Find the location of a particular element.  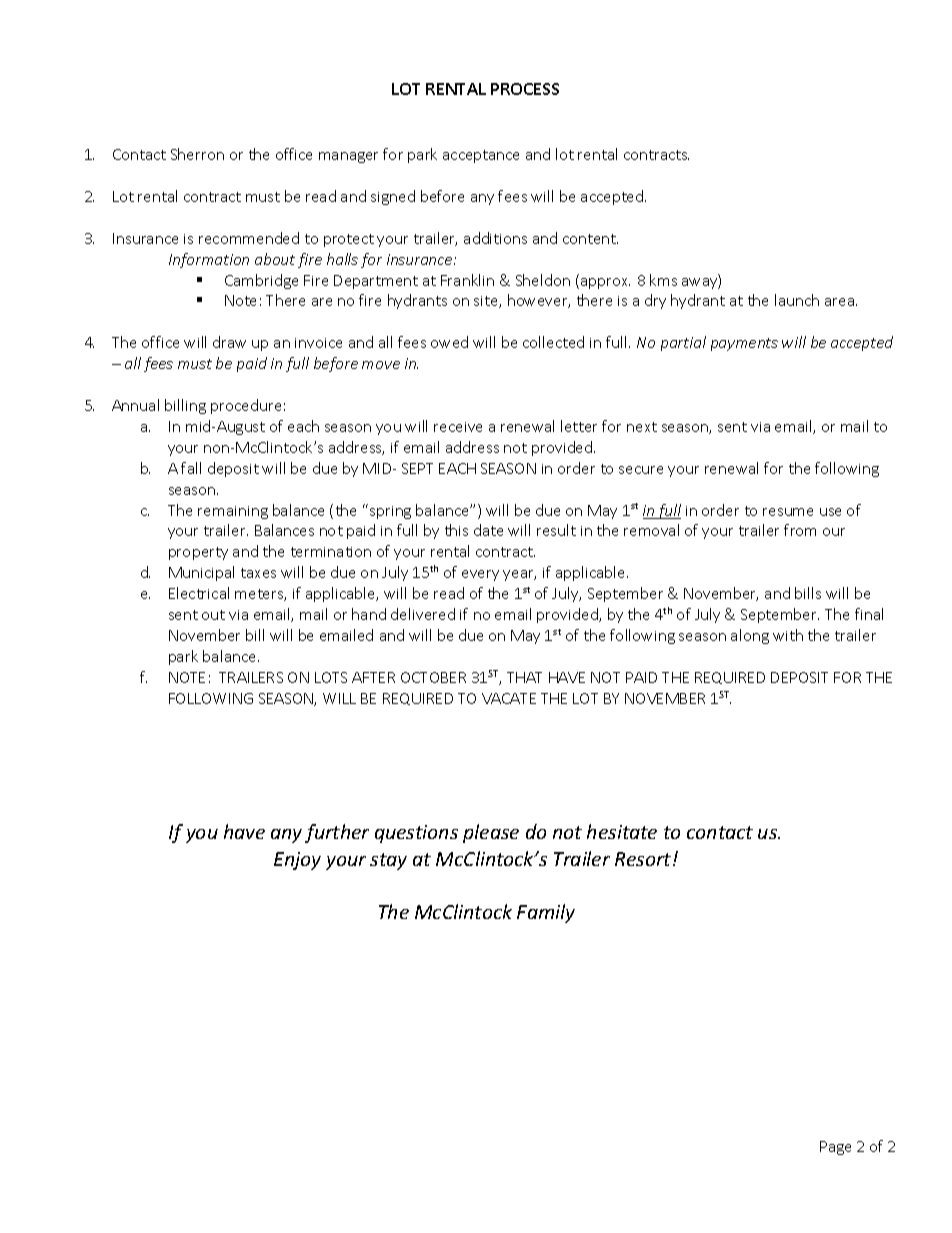

Page is located at coordinates (835, 1148).
